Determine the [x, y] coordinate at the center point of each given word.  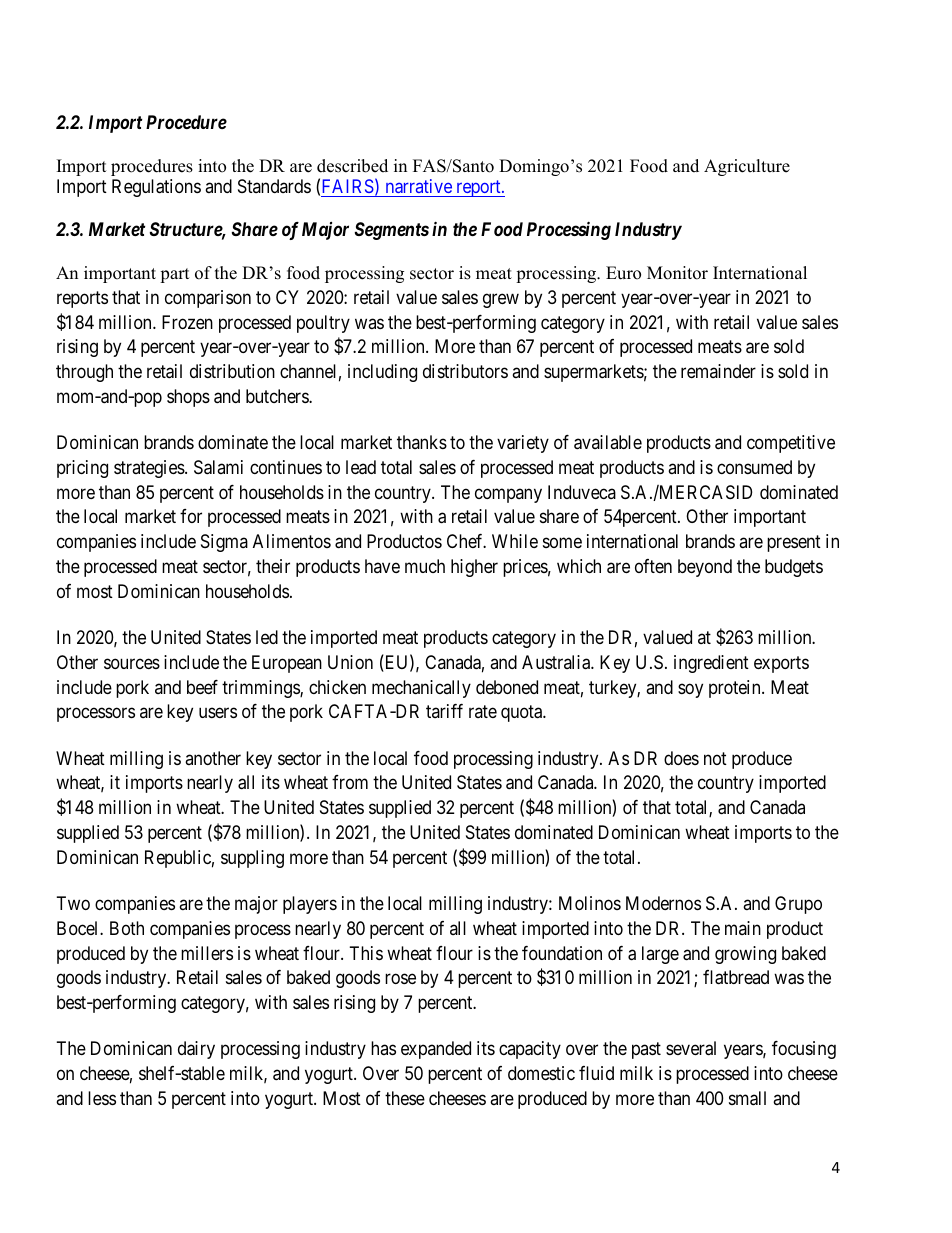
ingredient [711, 664]
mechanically [421, 689]
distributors [465, 371]
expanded [436, 1050]
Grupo [798, 905]
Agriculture [747, 167]
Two [73, 903]
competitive [791, 444]
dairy [196, 1050]
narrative [419, 186]
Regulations [156, 188]
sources [132, 663]
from [350, 782]
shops [188, 398]
